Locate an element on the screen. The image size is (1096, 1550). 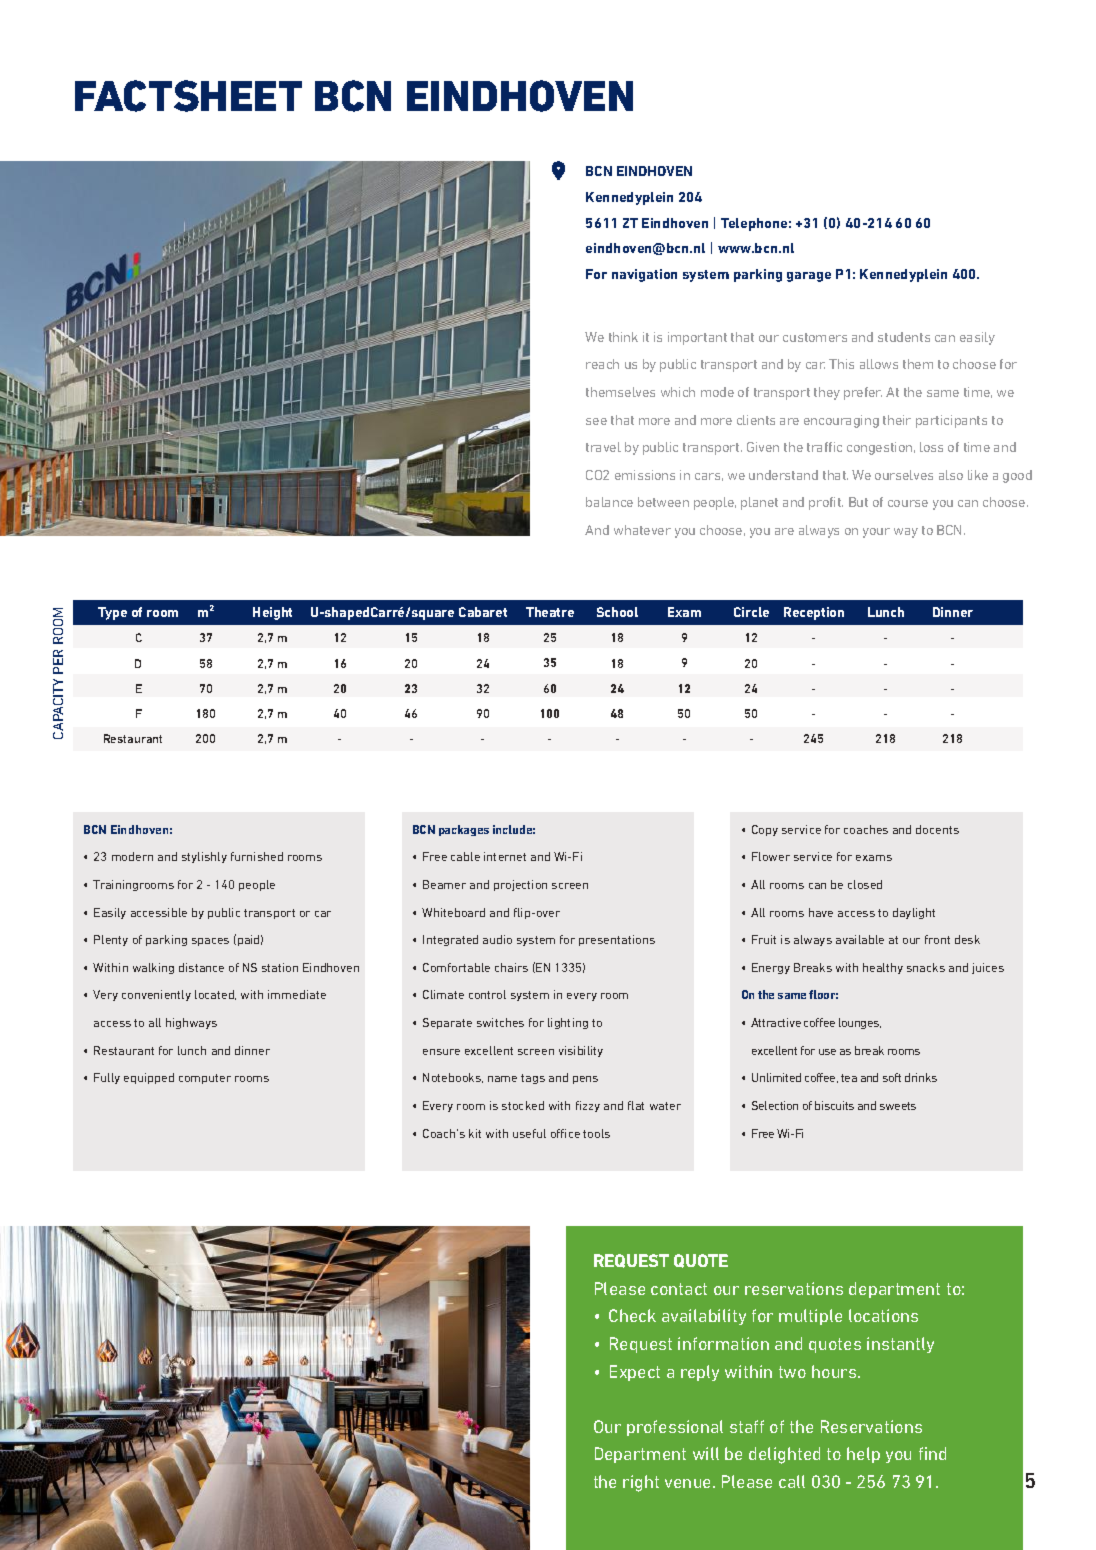
think is located at coordinates (623, 337).
